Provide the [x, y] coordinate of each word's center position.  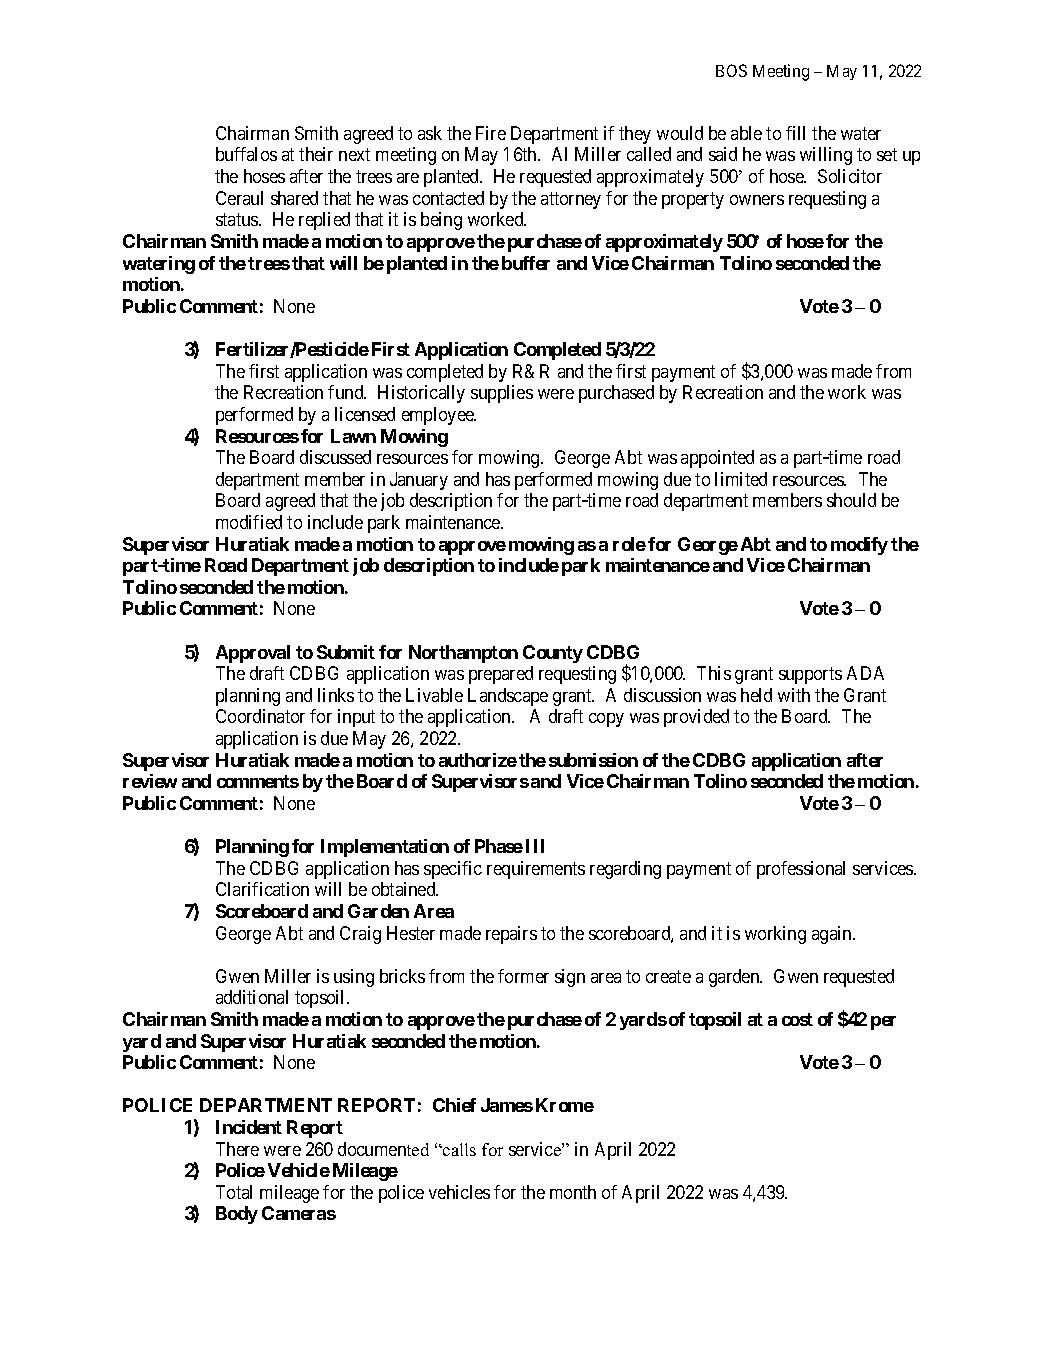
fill [795, 133]
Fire [491, 133]
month [573, 1192]
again [833, 935]
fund [347, 392]
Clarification [262, 889]
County [553, 654]
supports [810, 675]
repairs [511, 935]
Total [234, 1192]
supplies [502, 394]
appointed [717, 459]
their [316, 154]
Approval [253, 654]
